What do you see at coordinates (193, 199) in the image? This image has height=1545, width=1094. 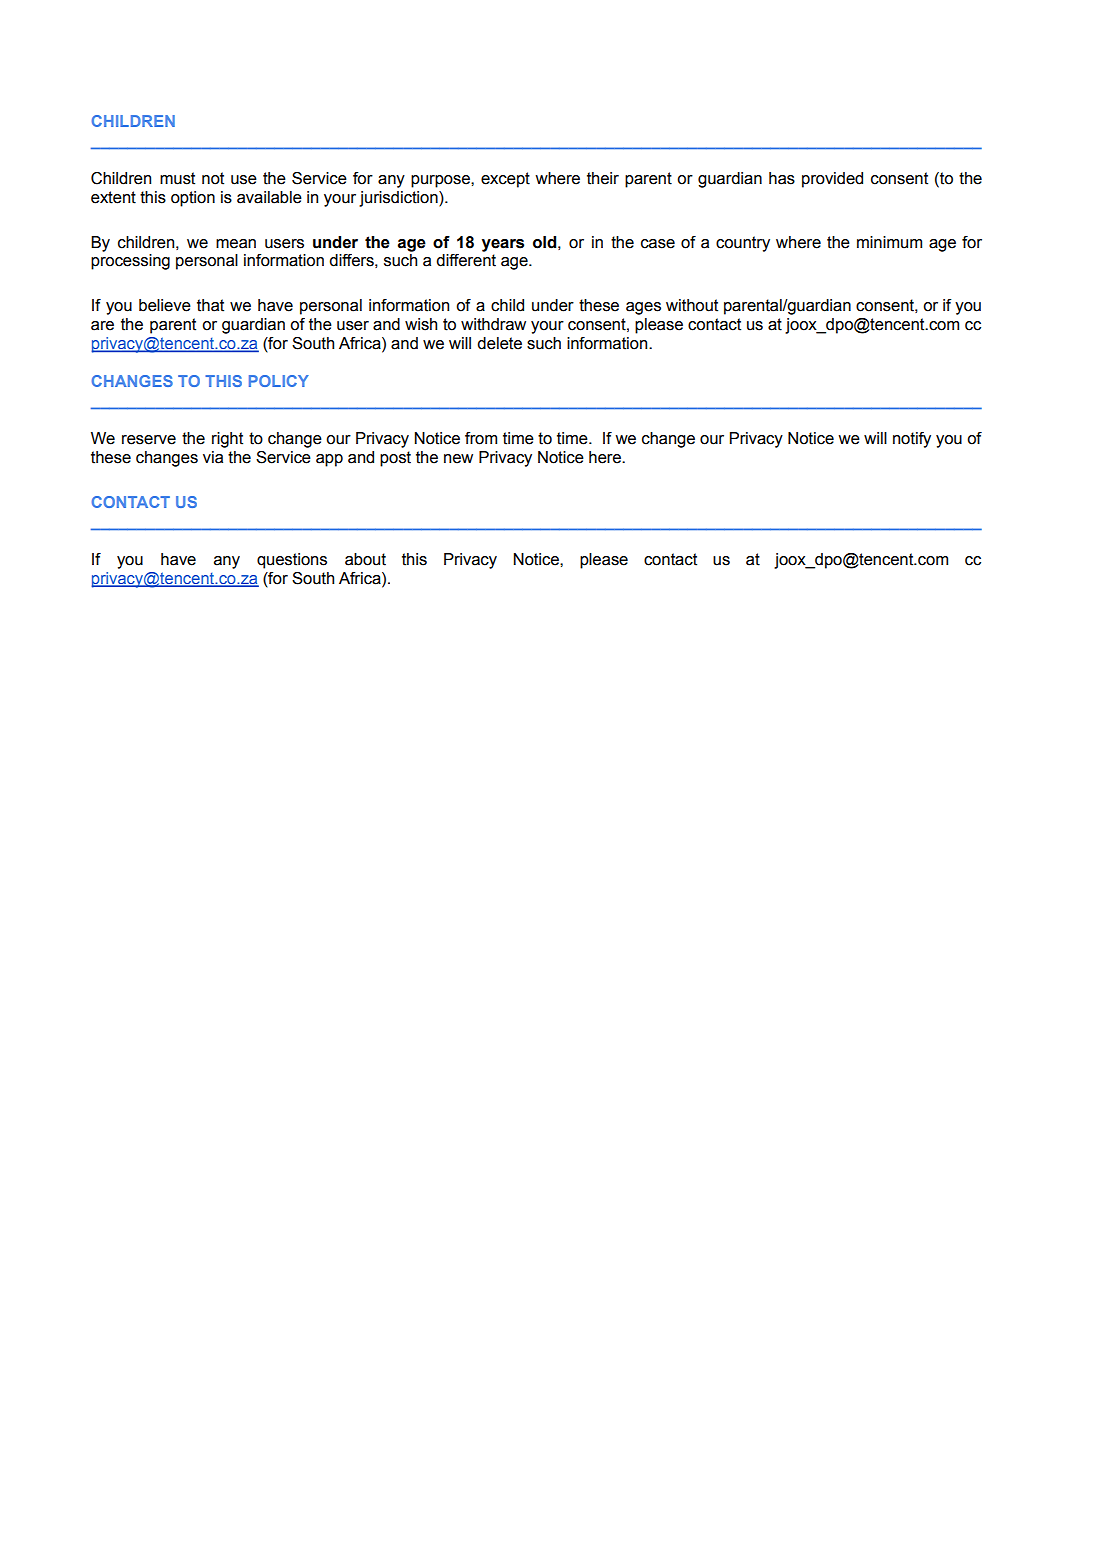 I see `option` at bounding box center [193, 199].
